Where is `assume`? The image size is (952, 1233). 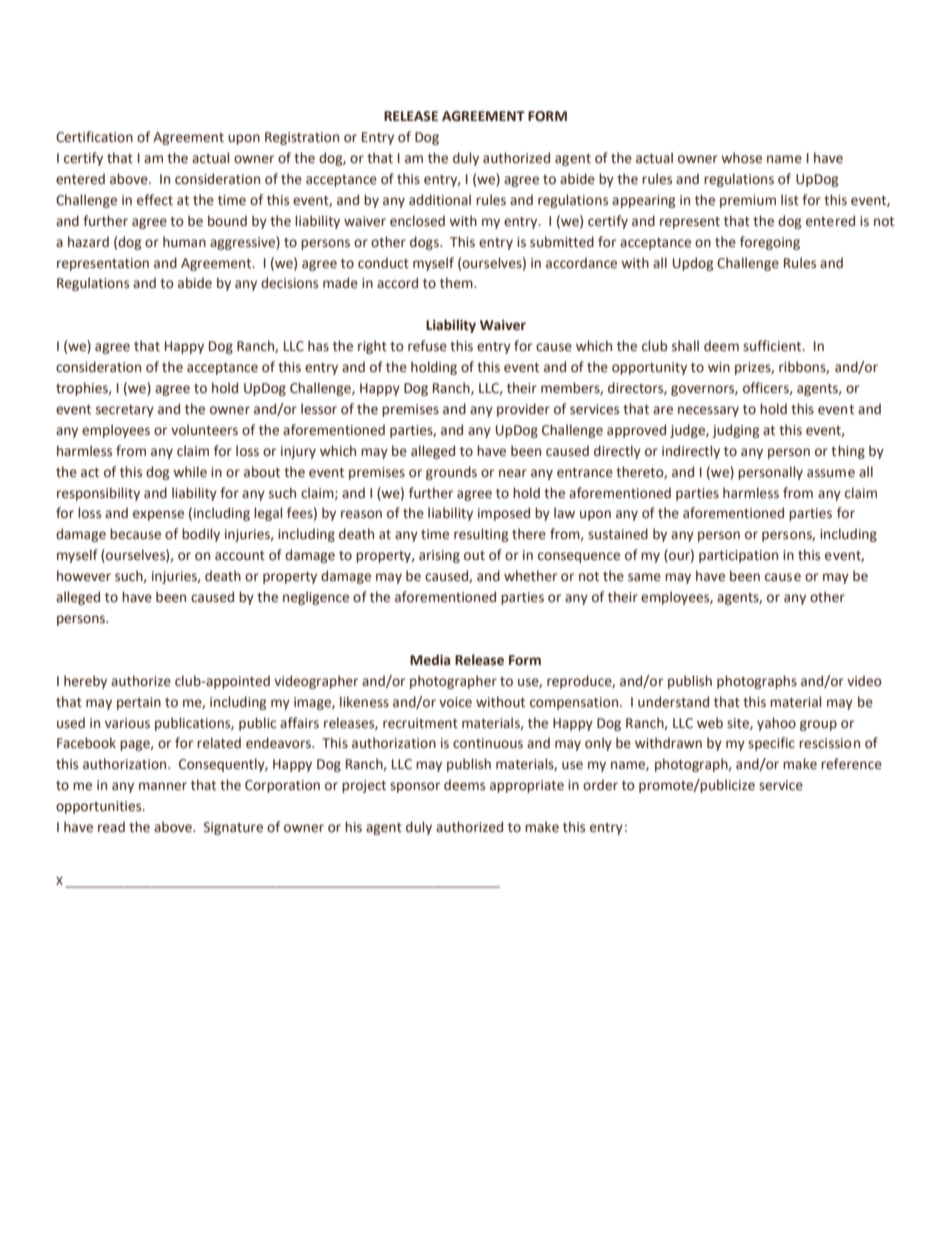
assume is located at coordinates (831, 473).
